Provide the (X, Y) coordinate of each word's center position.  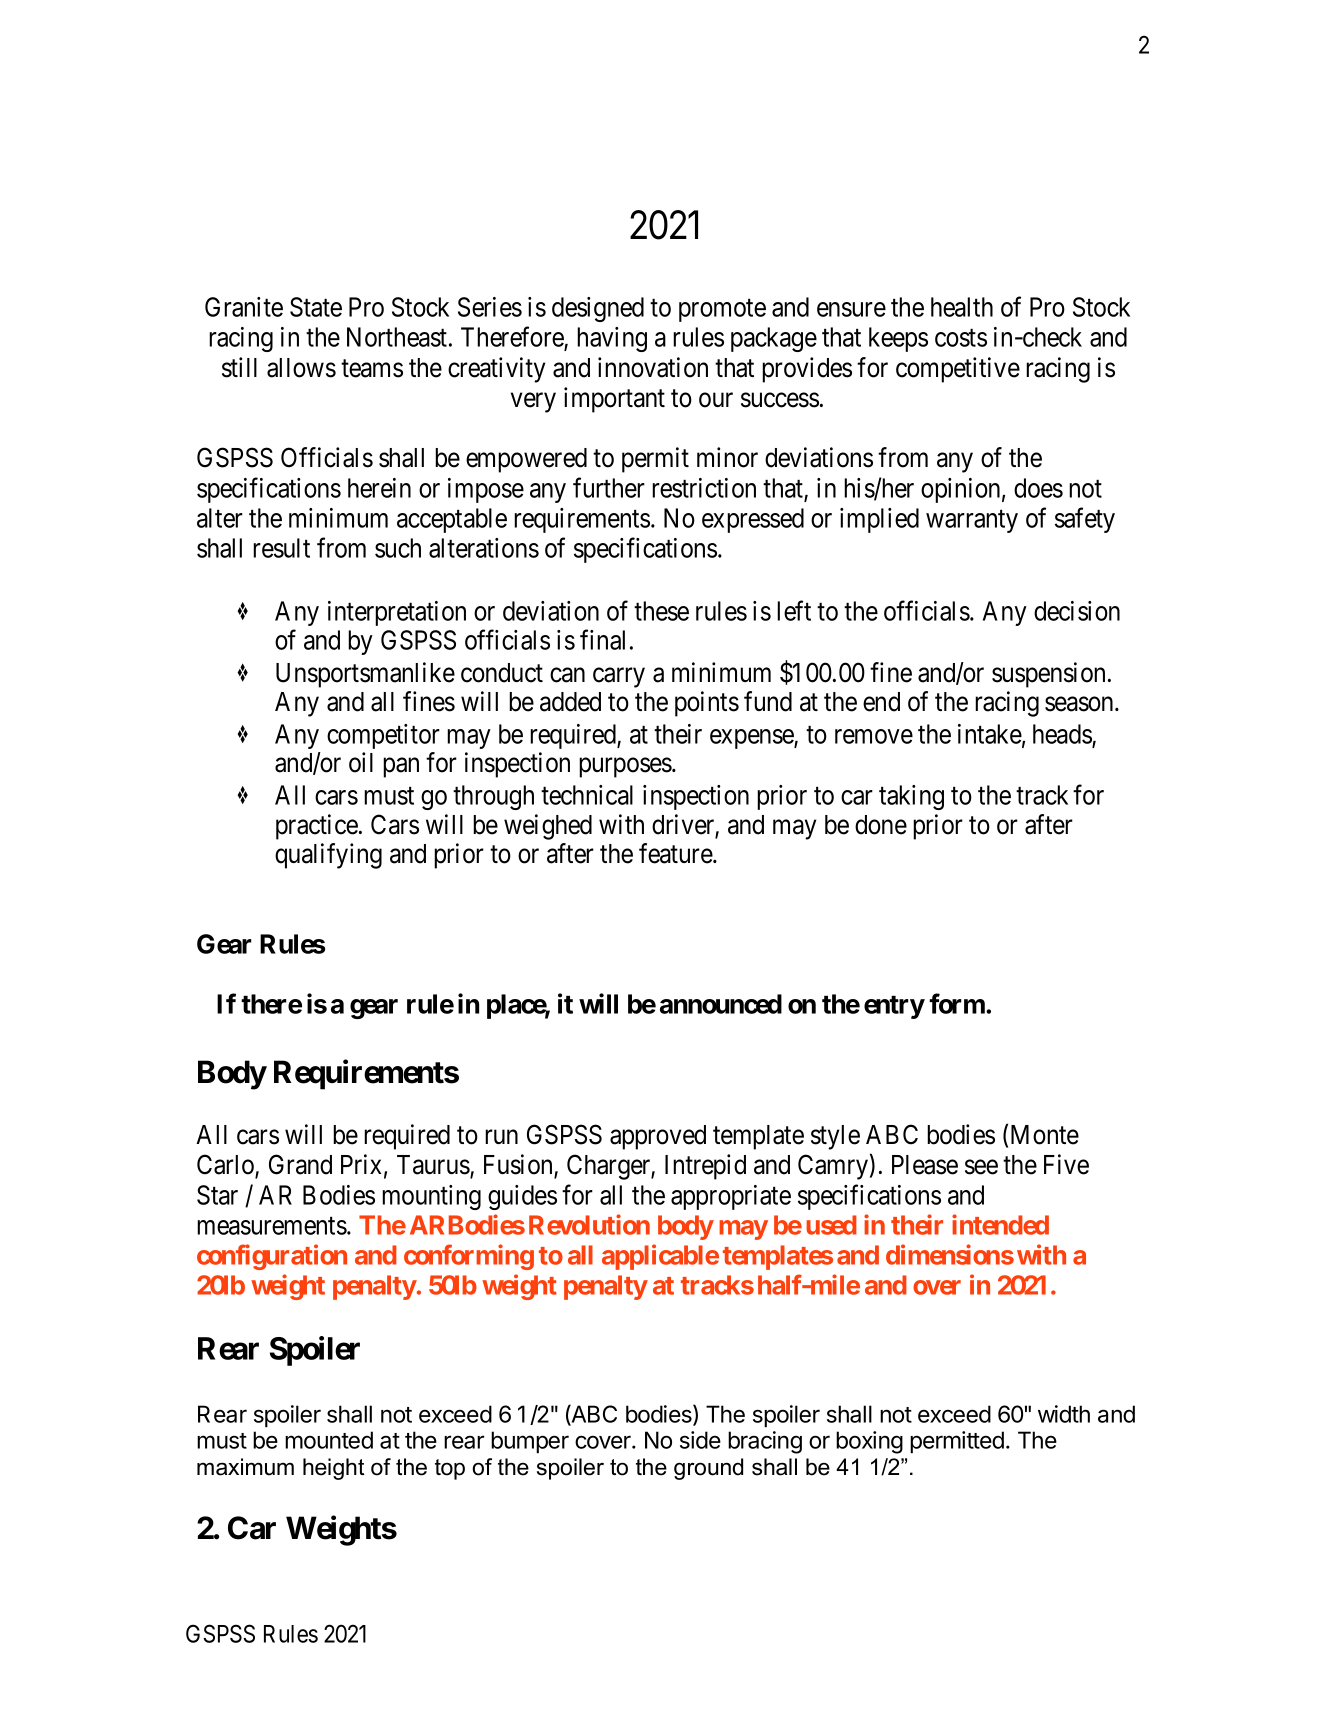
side (700, 1440)
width (1064, 1414)
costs (961, 338)
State (316, 307)
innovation (653, 367)
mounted (329, 1440)
